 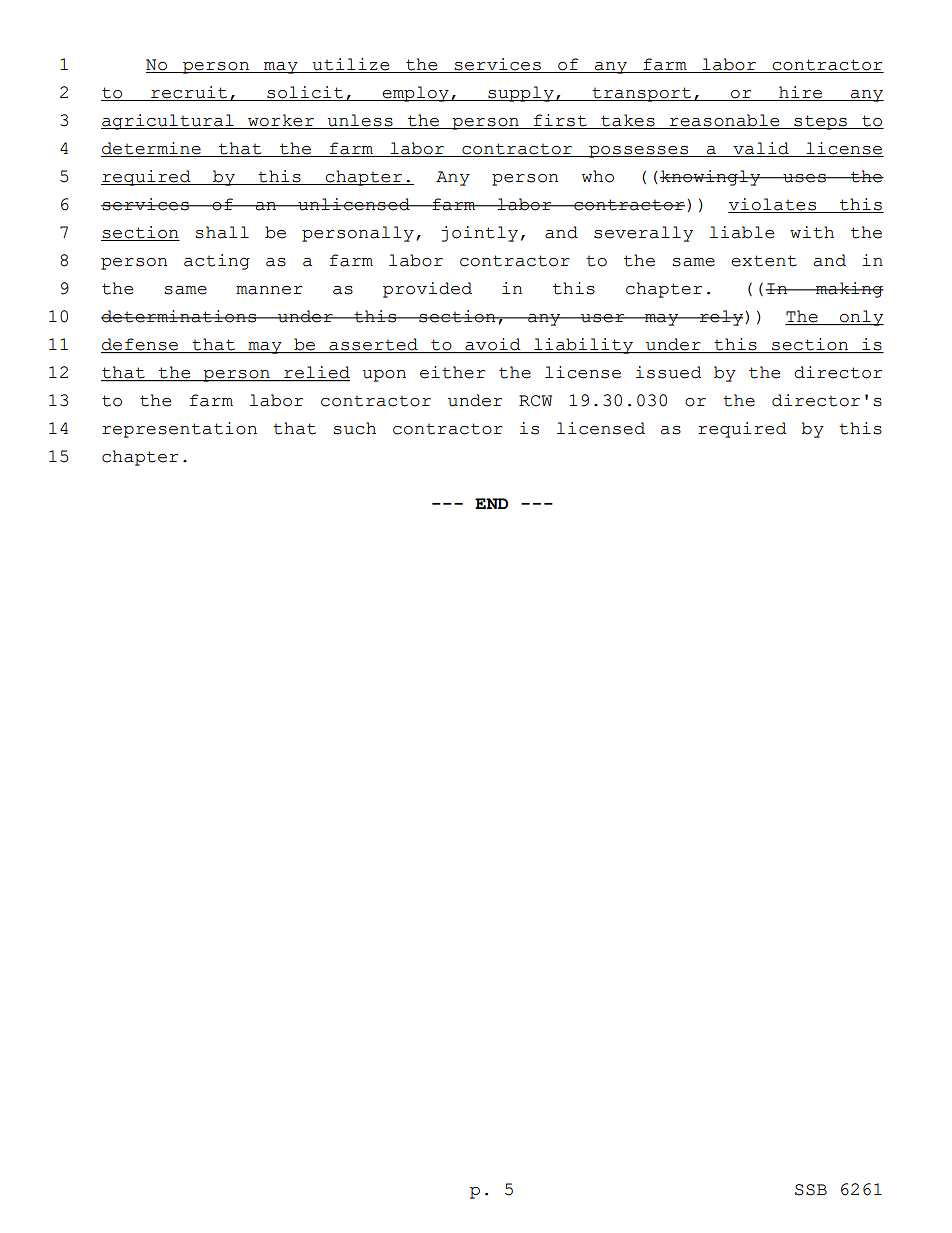 What do you see at coordinates (669, 372) in the screenshot?
I see `issued` at bounding box center [669, 372].
